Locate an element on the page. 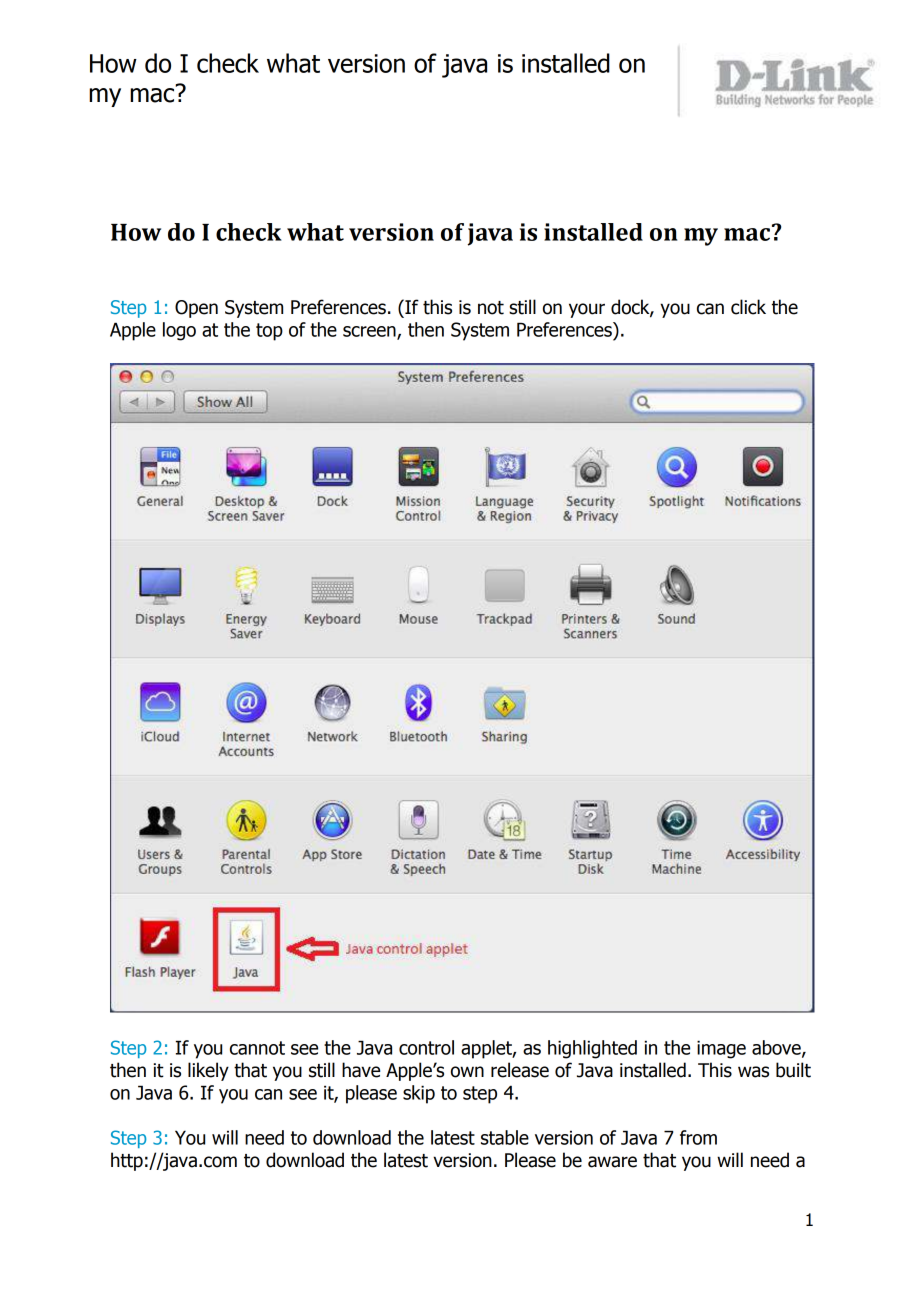  stable is located at coordinates (505, 1137).
